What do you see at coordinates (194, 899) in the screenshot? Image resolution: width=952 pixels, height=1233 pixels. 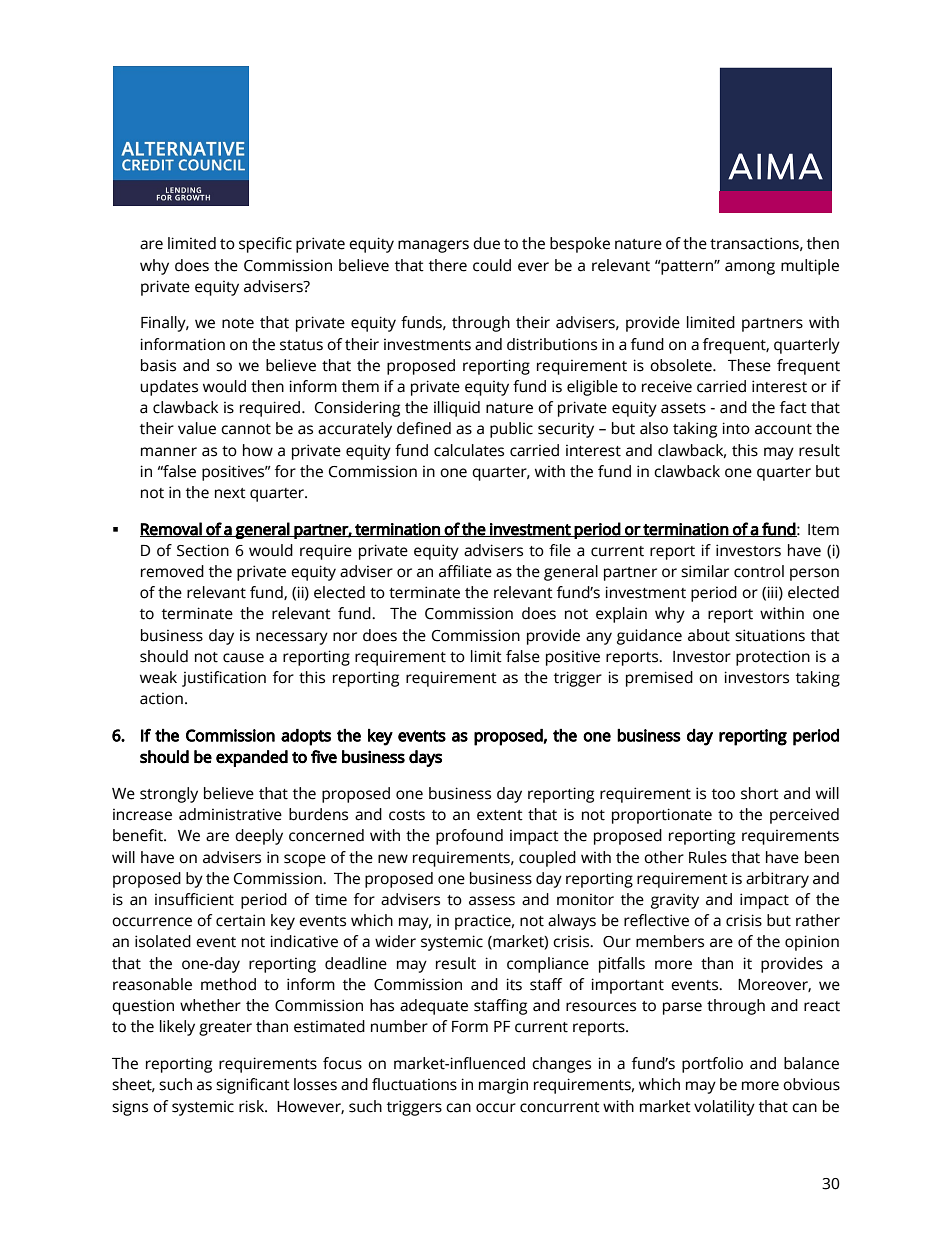 I see `insufficient` at bounding box center [194, 899].
